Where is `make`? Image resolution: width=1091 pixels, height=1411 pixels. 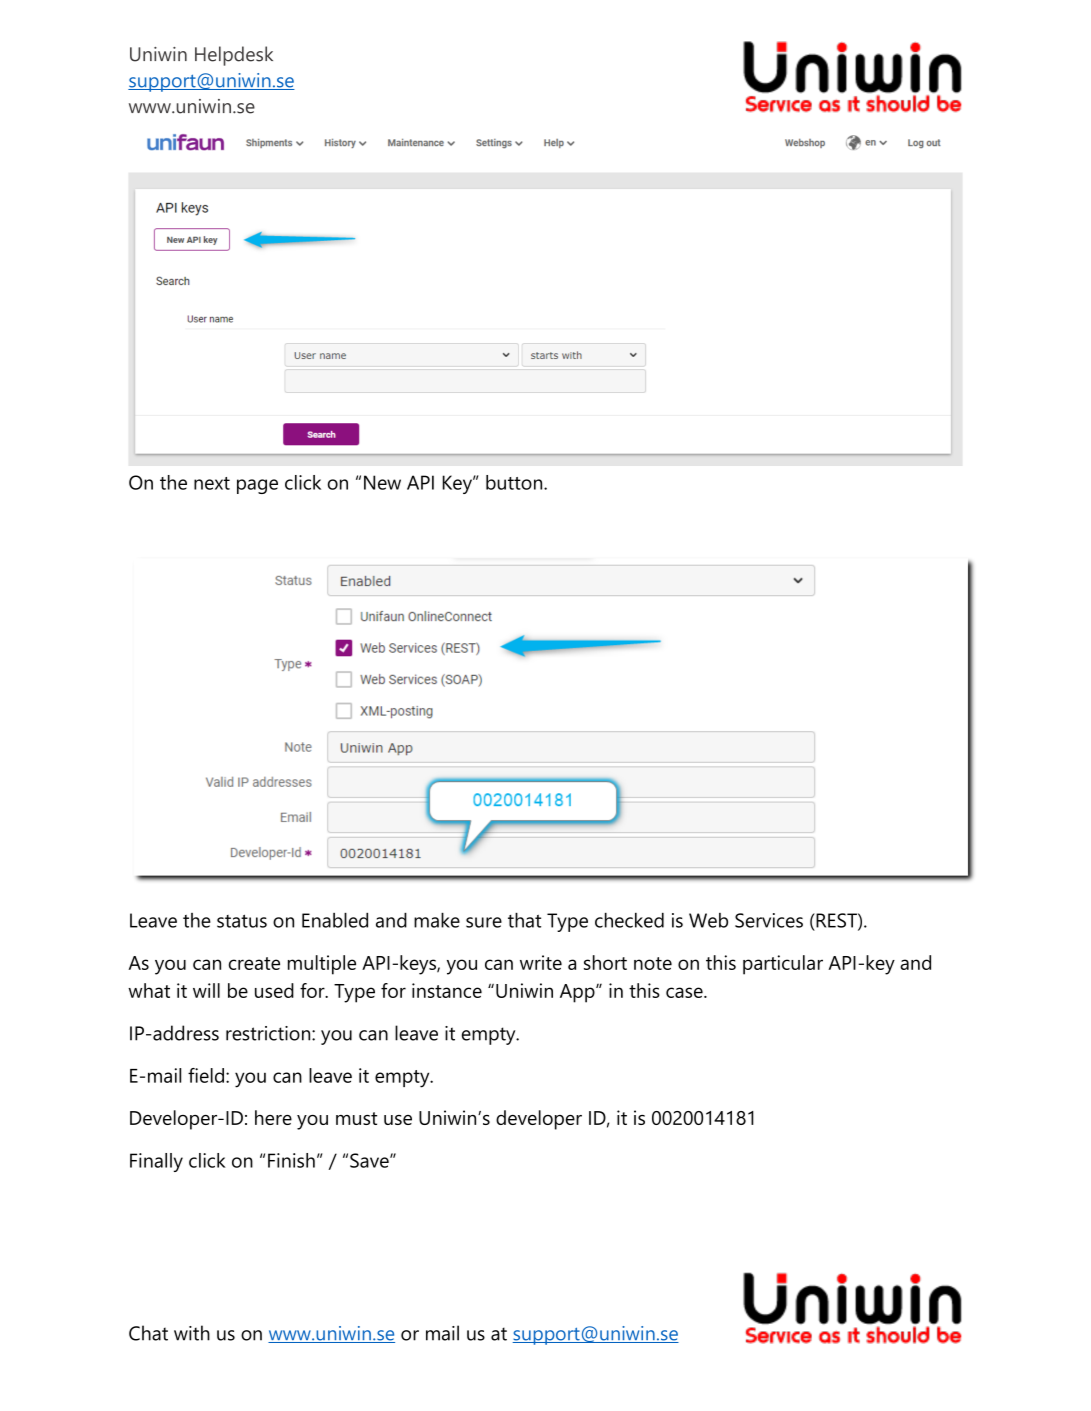
make is located at coordinates (437, 920).
